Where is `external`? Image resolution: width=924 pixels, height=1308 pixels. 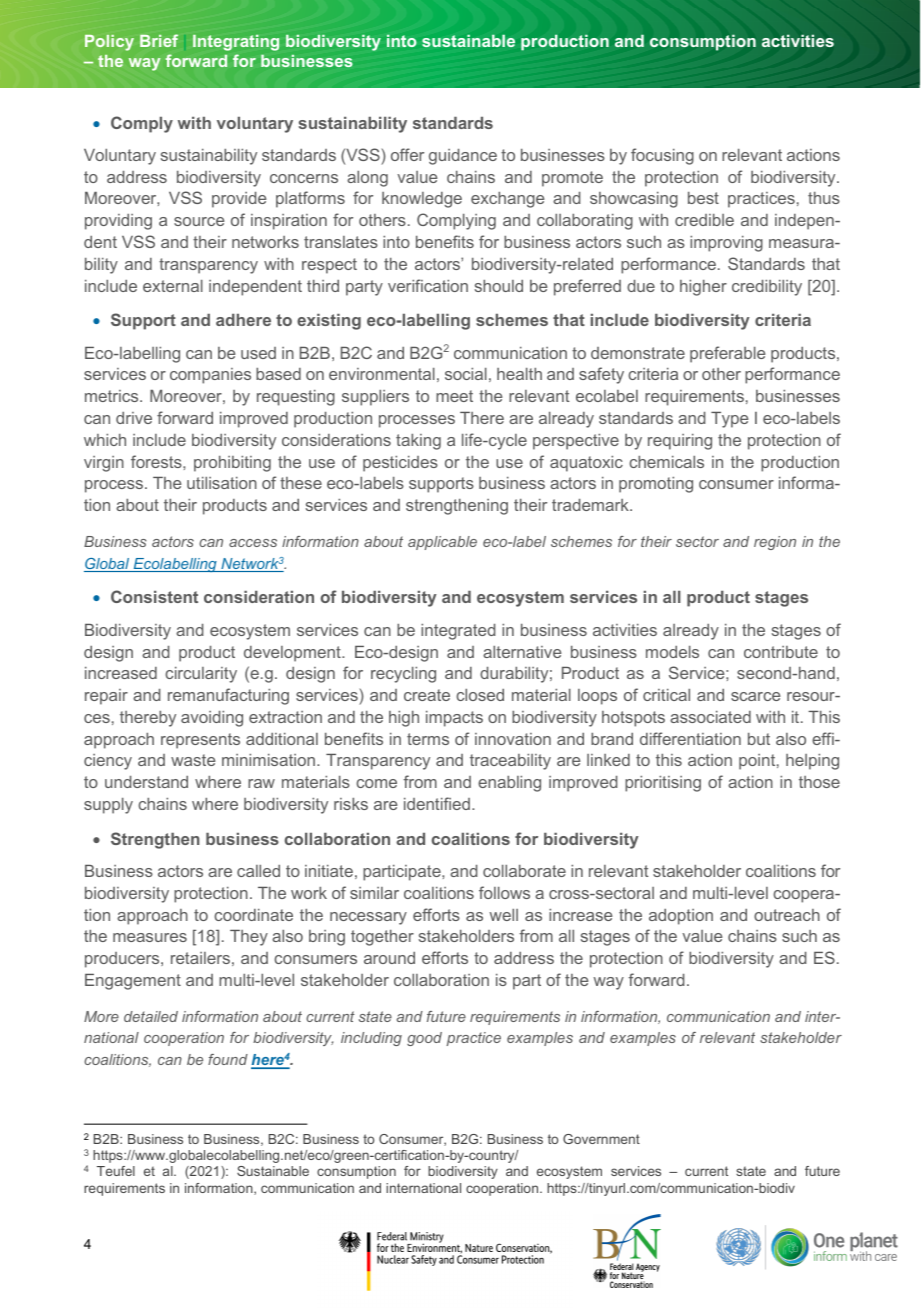
external is located at coordinates (173, 286).
